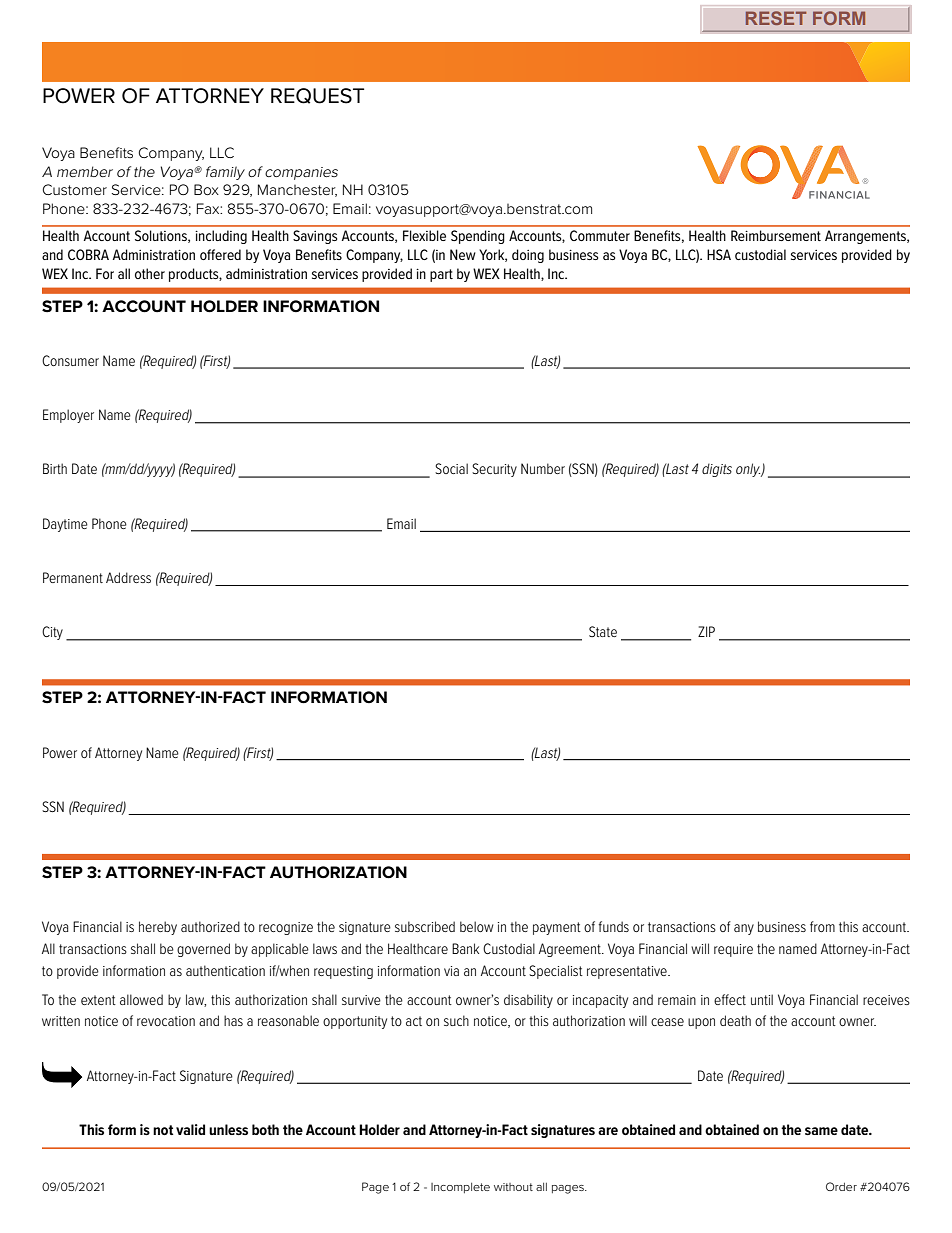  I want to click on from, so click(822, 926).
